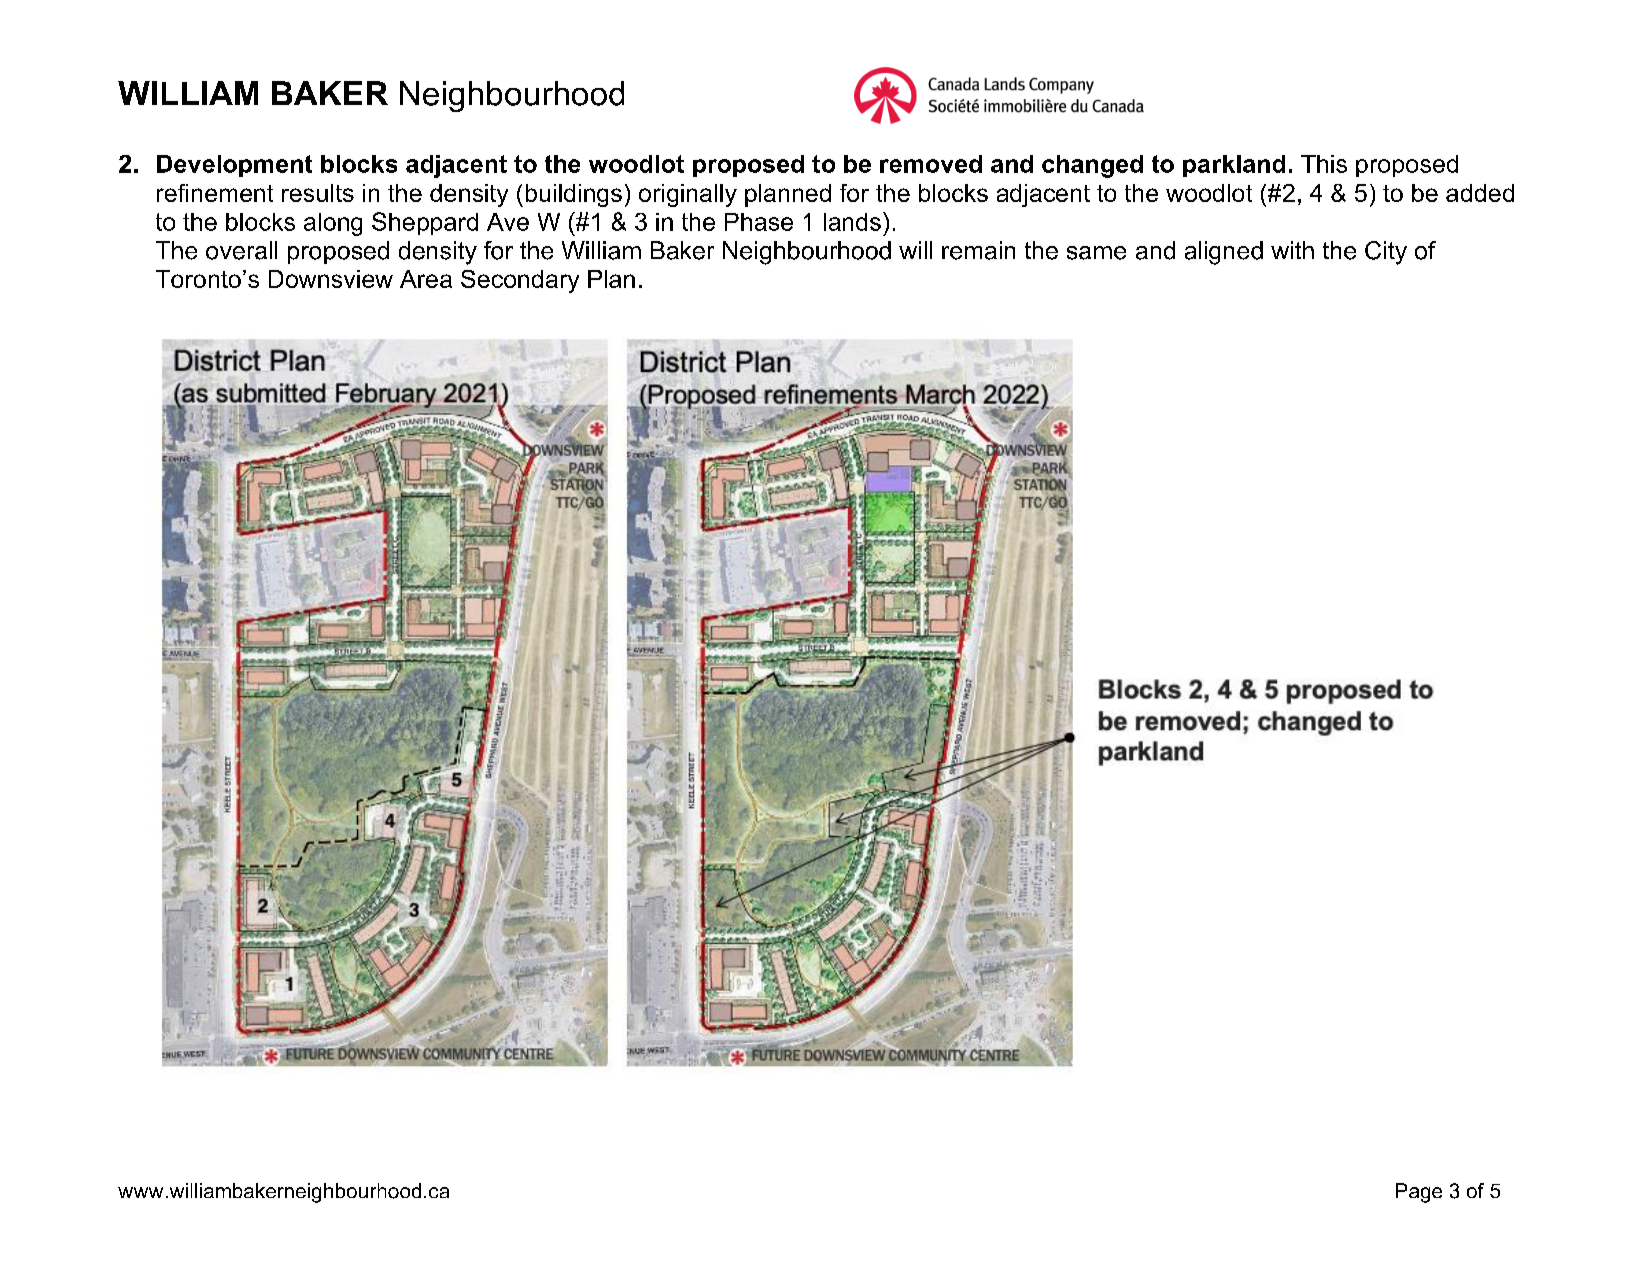 The width and height of the page is (1651, 1276). I want to click on City, so click(1386, 253).
